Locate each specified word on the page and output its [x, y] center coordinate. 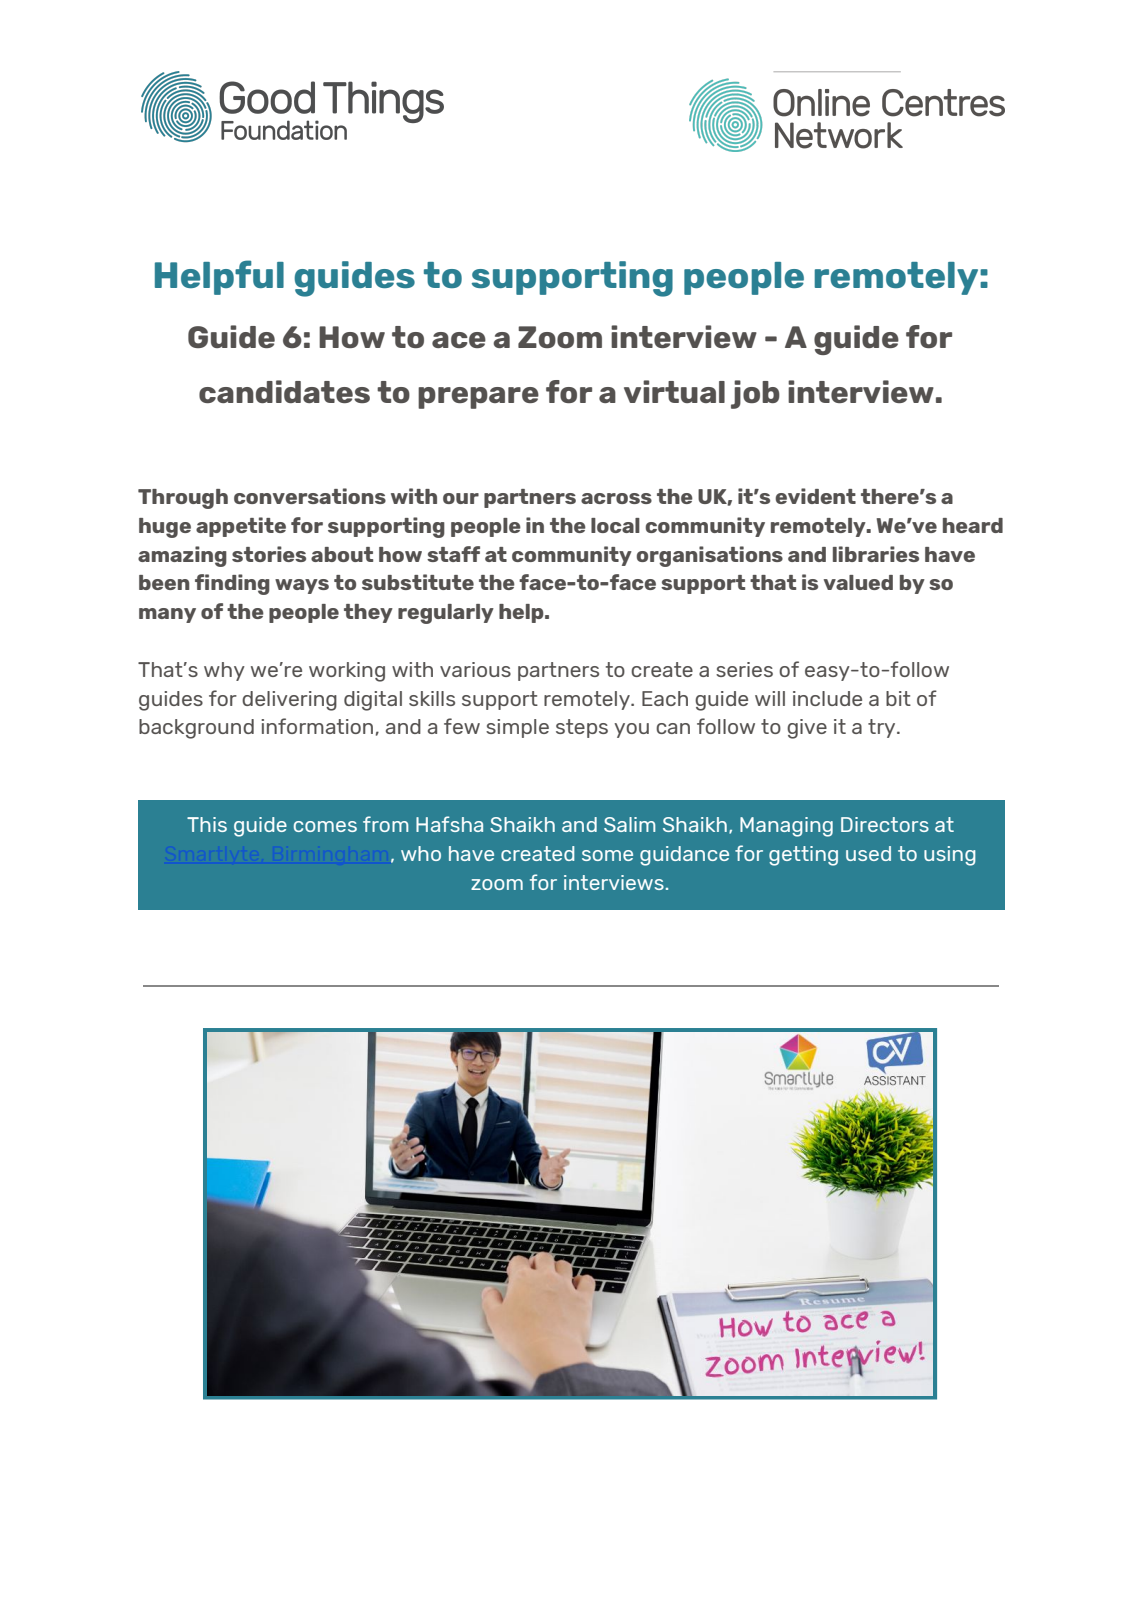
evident [815, 496]
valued [858, 582]
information [317, 726]
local [615, 525]
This [207, 824]
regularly [446, 614]
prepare [478, 398]
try [883, 728]
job [755, 394]
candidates [284, 391]
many [167, 615]
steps [582, 728]
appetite [241, 527]
